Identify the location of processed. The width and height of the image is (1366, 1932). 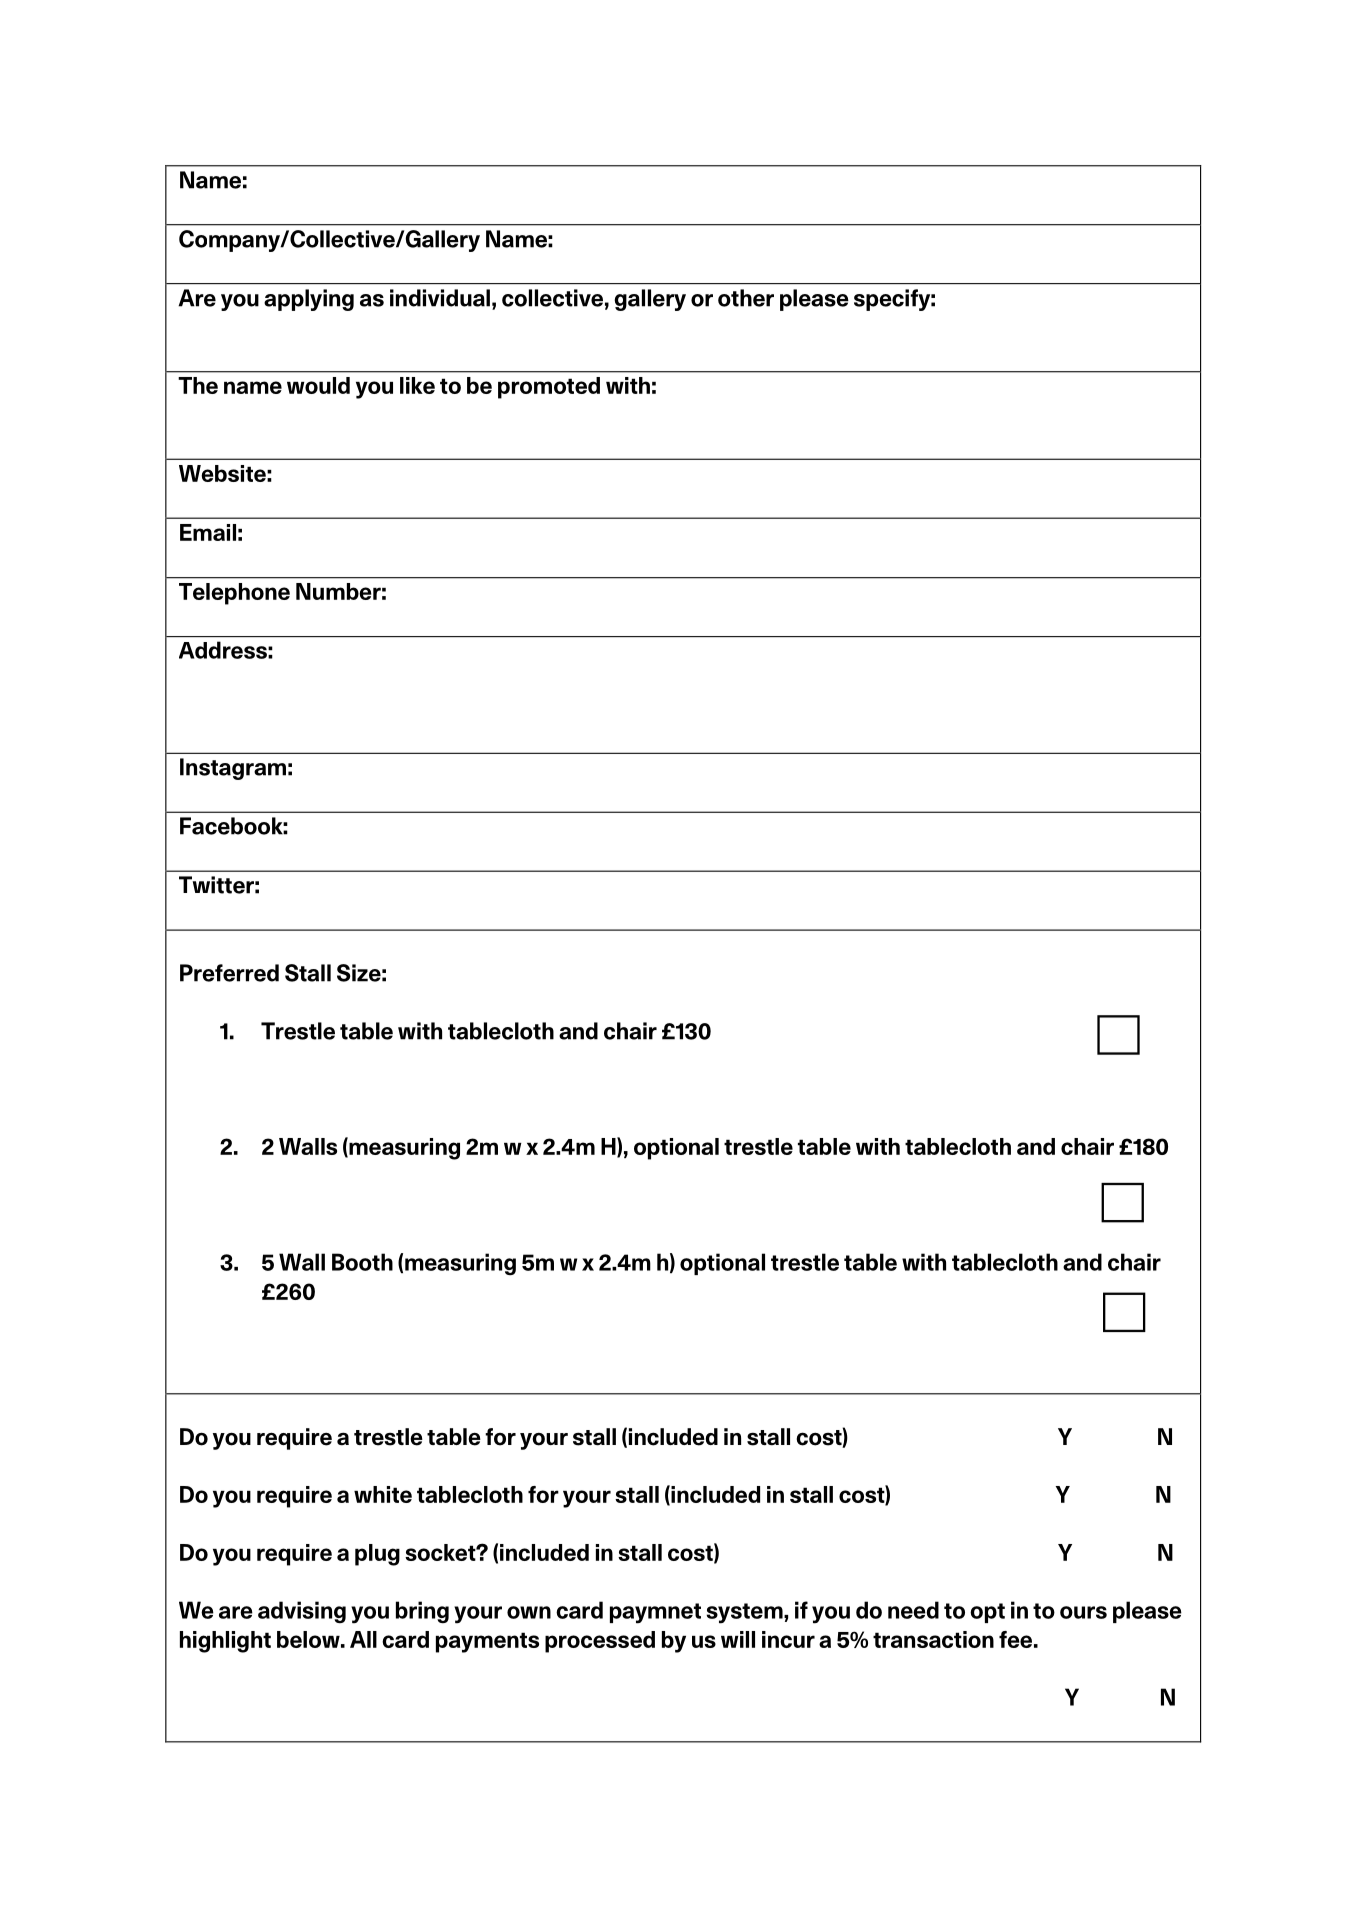
(600, 1642).
